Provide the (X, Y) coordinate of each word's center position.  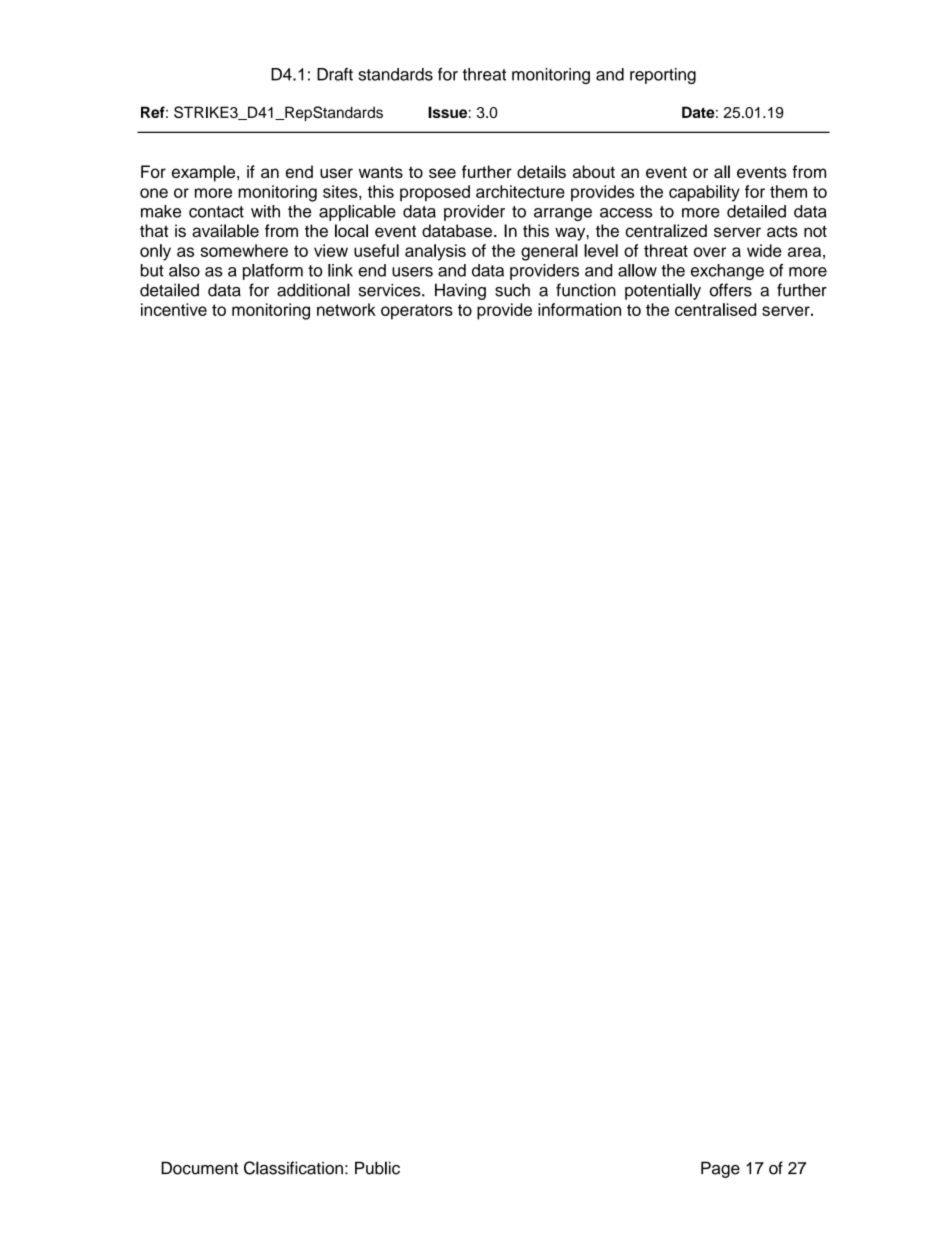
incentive (174, 309)
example (205, 173)
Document (199, 1168)
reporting (663, 76)
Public (377, 1168)
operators (417, 312)
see (442, 173)
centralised (715, 309)
